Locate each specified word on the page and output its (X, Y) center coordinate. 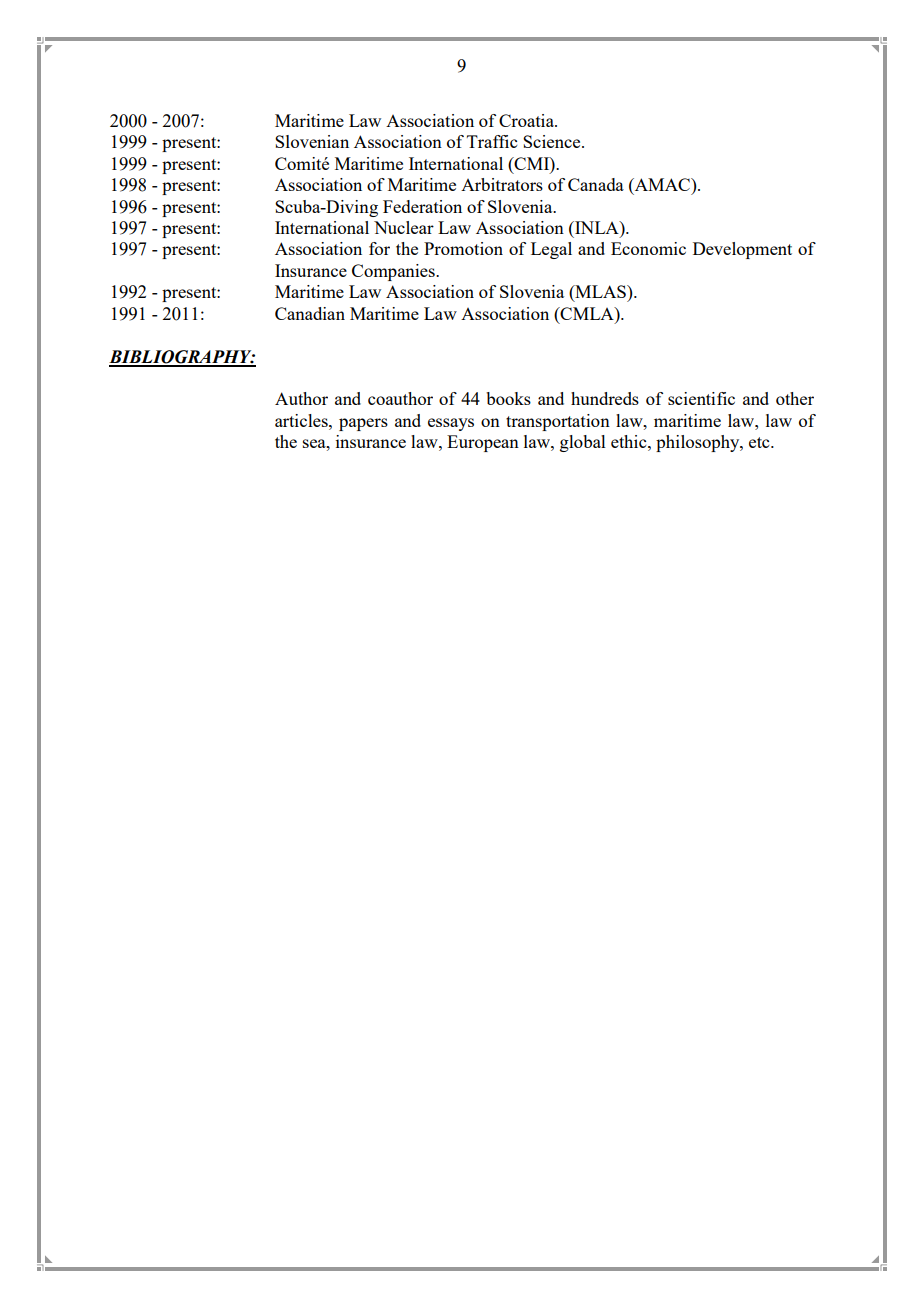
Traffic (492, 141)
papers (363, 424)
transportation (558, 422)
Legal (551, 250)
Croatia (527, 120)
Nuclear (404, 227)
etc (760, 442)
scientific (701, 398)
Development (742, 250)
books (508, 398)
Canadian (310, 313)
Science (553, 141)
